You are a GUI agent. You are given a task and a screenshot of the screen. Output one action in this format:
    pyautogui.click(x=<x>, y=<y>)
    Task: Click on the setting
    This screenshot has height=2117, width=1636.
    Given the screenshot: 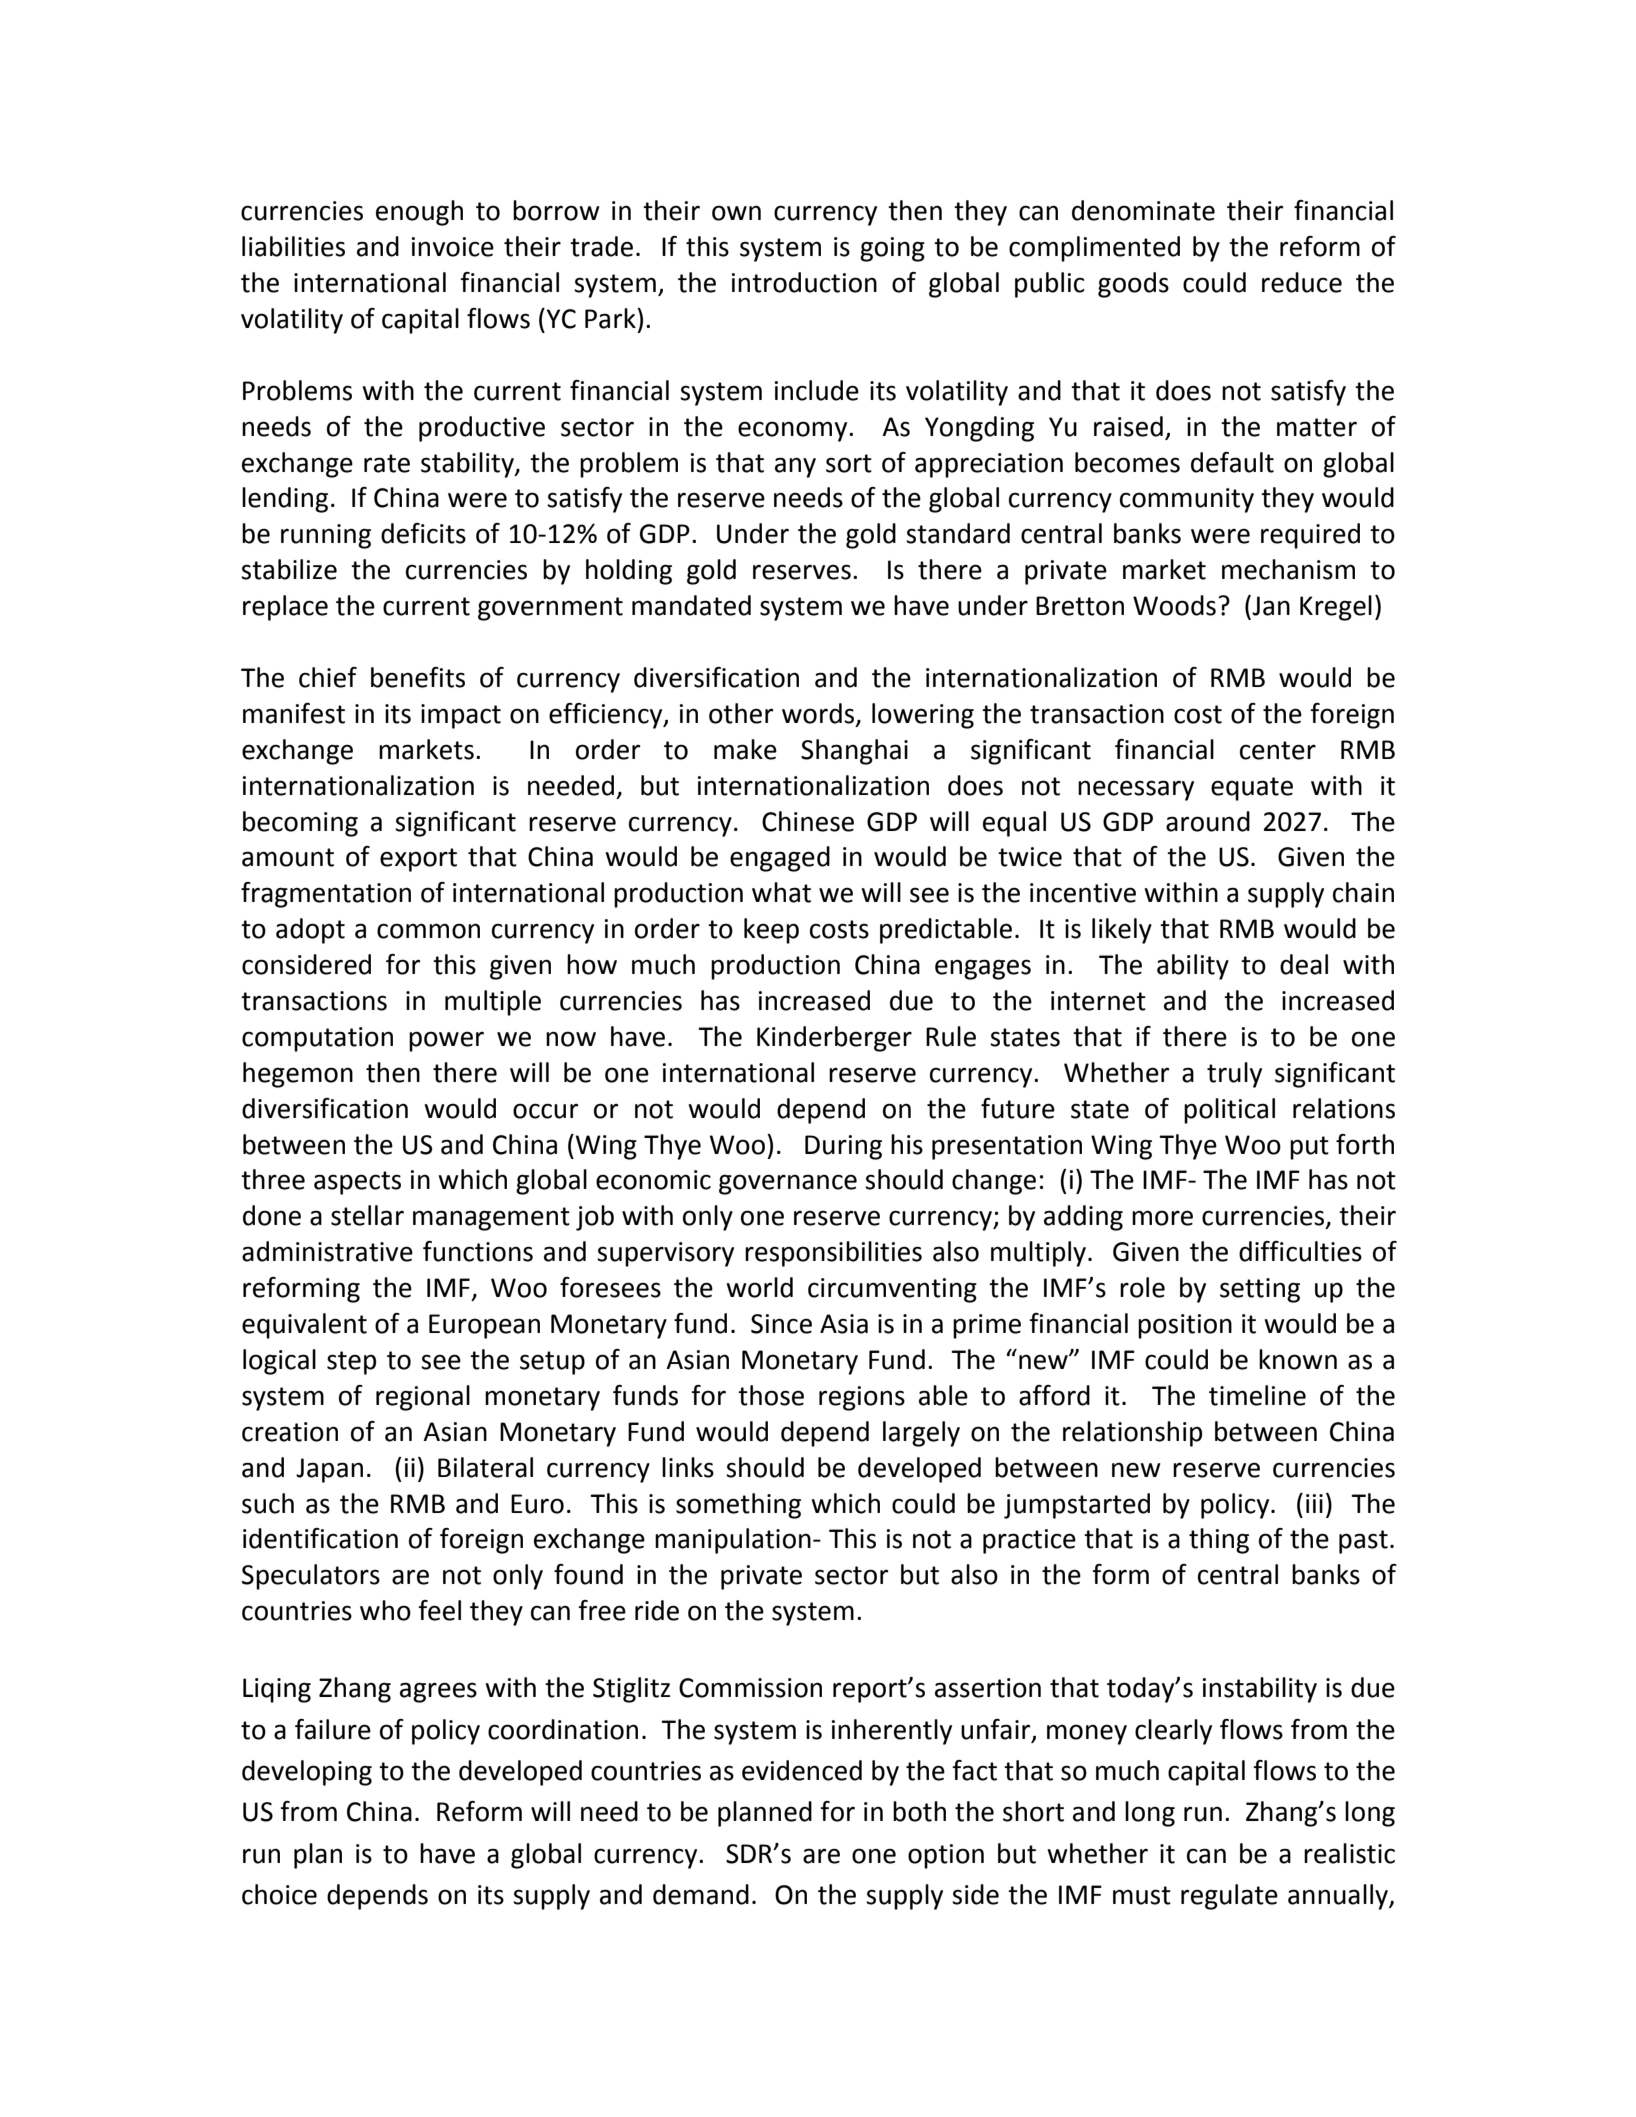 What is the action you would take?
    pyautogui.click(x=1260, y=1290)
